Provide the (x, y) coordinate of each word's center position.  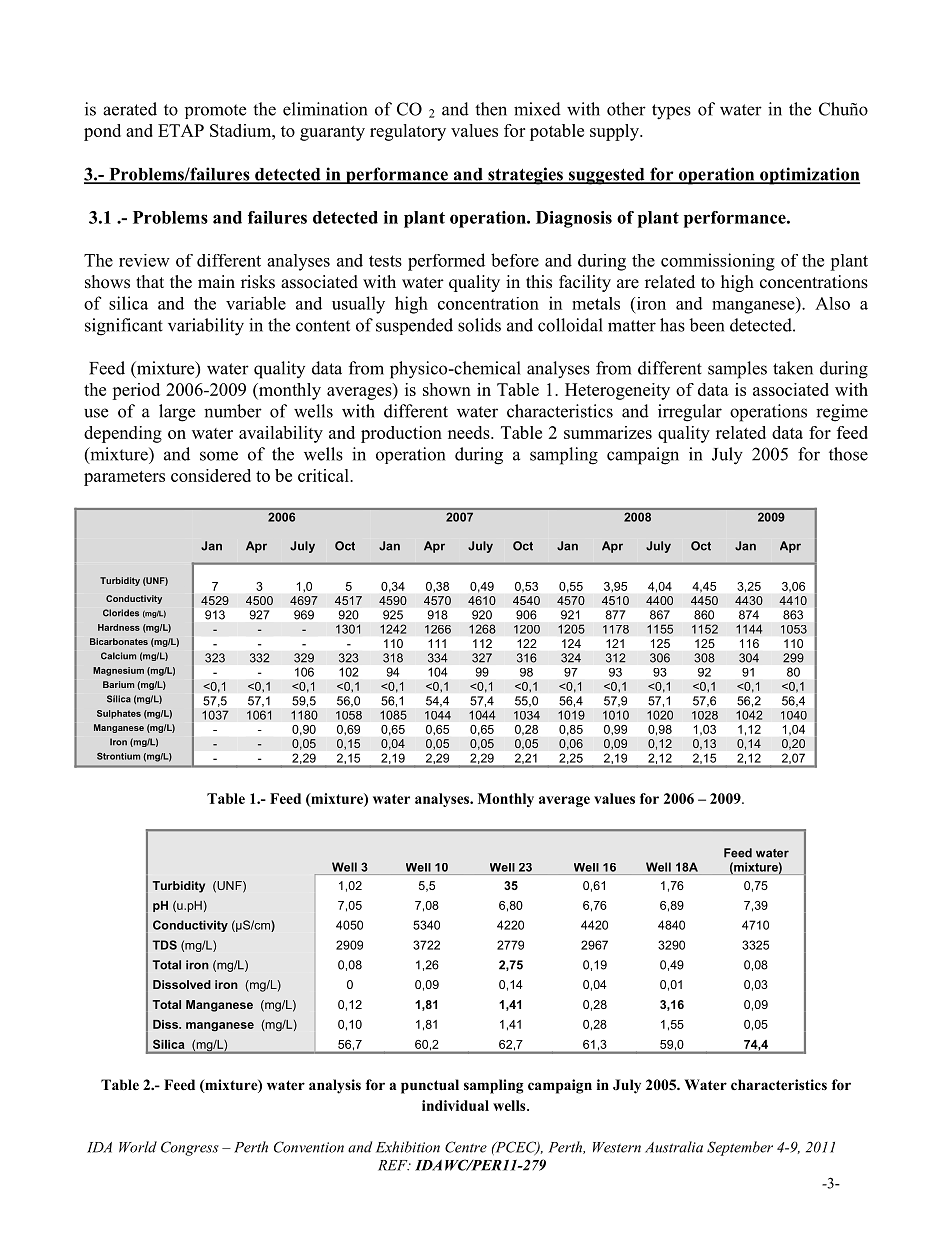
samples (737, 370)
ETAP (181, 130)
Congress (190, 1148)
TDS (164, 945)
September (740, 1148)
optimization (809, 176)
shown (447, 389)
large (177, 413)
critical (324, 475)
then (491, 109)
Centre (466, 1147)
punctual (430, 1086)
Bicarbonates (119, 641)
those (848, 454)
